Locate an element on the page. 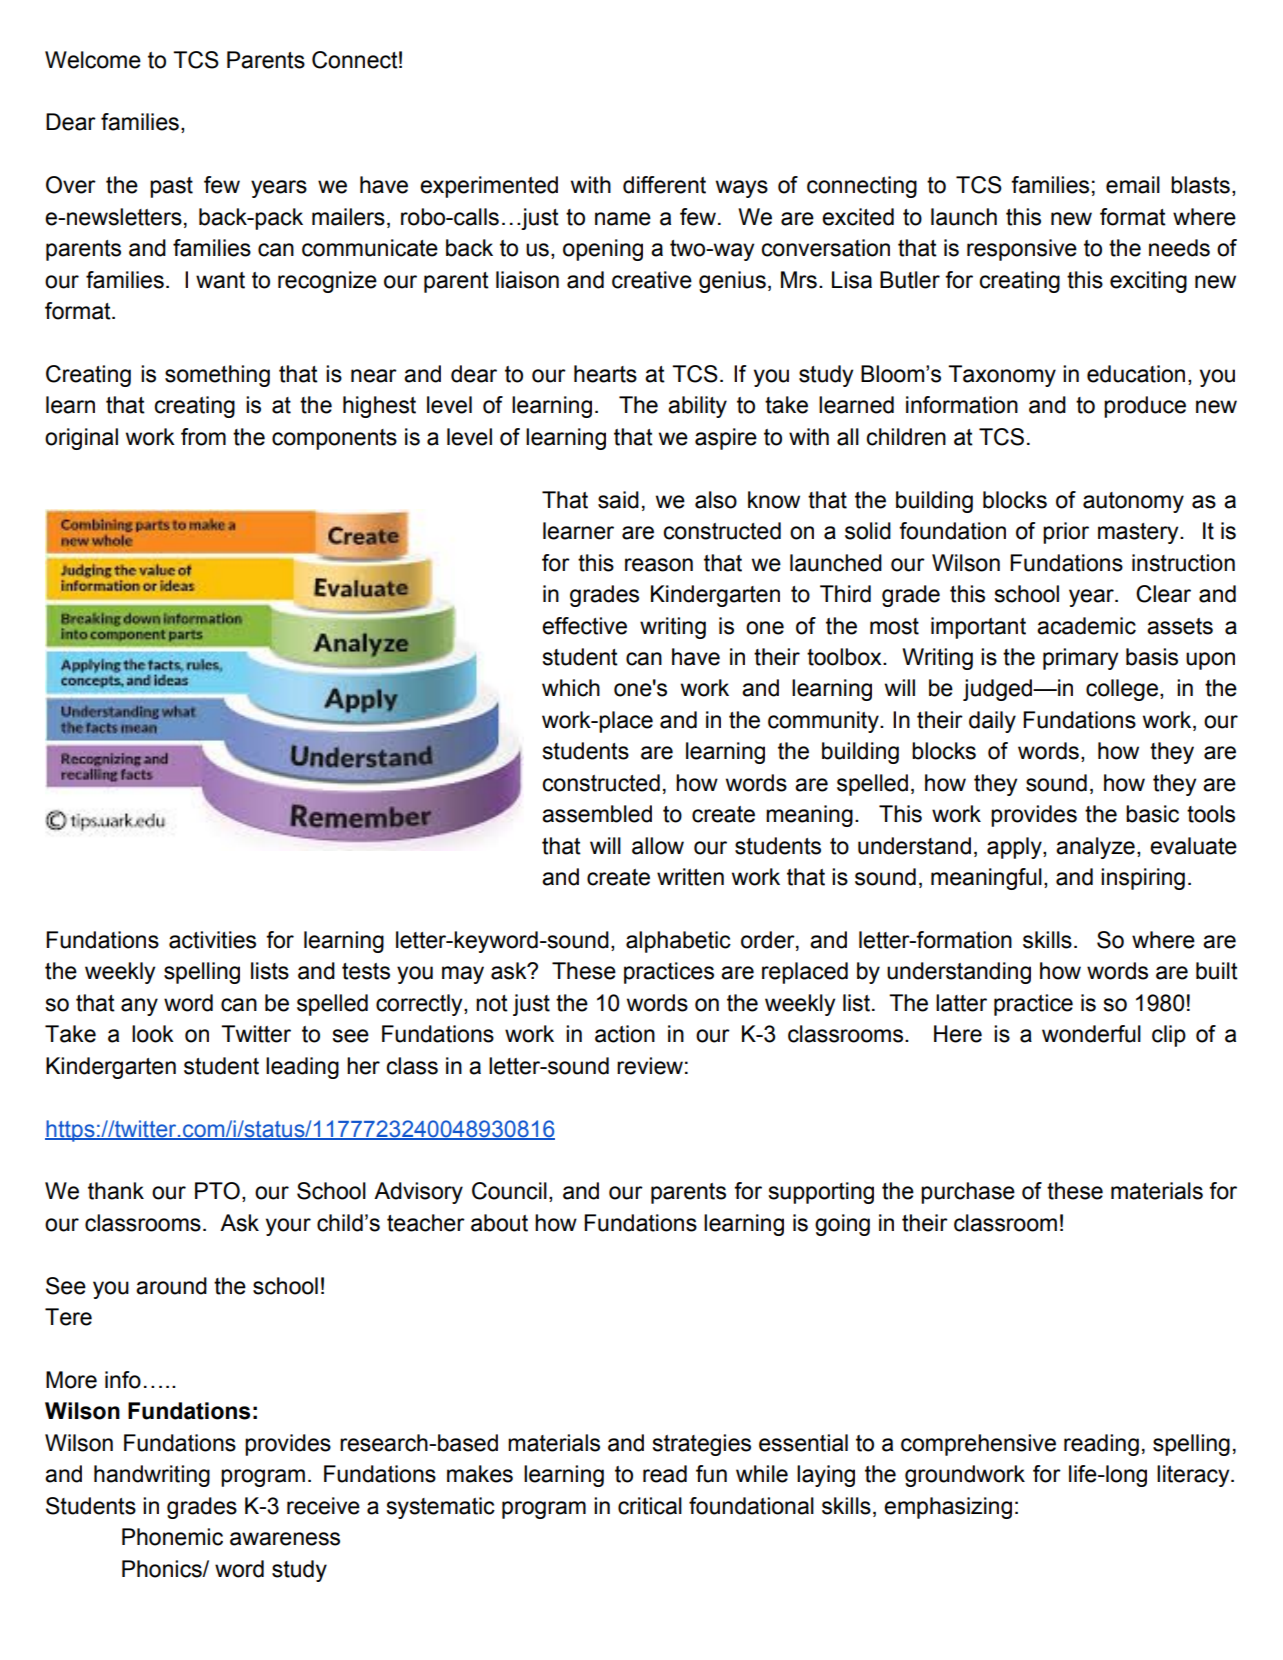 The height and width of the image is (1660, 1283). assembled is located at coordinates (597, 814).
